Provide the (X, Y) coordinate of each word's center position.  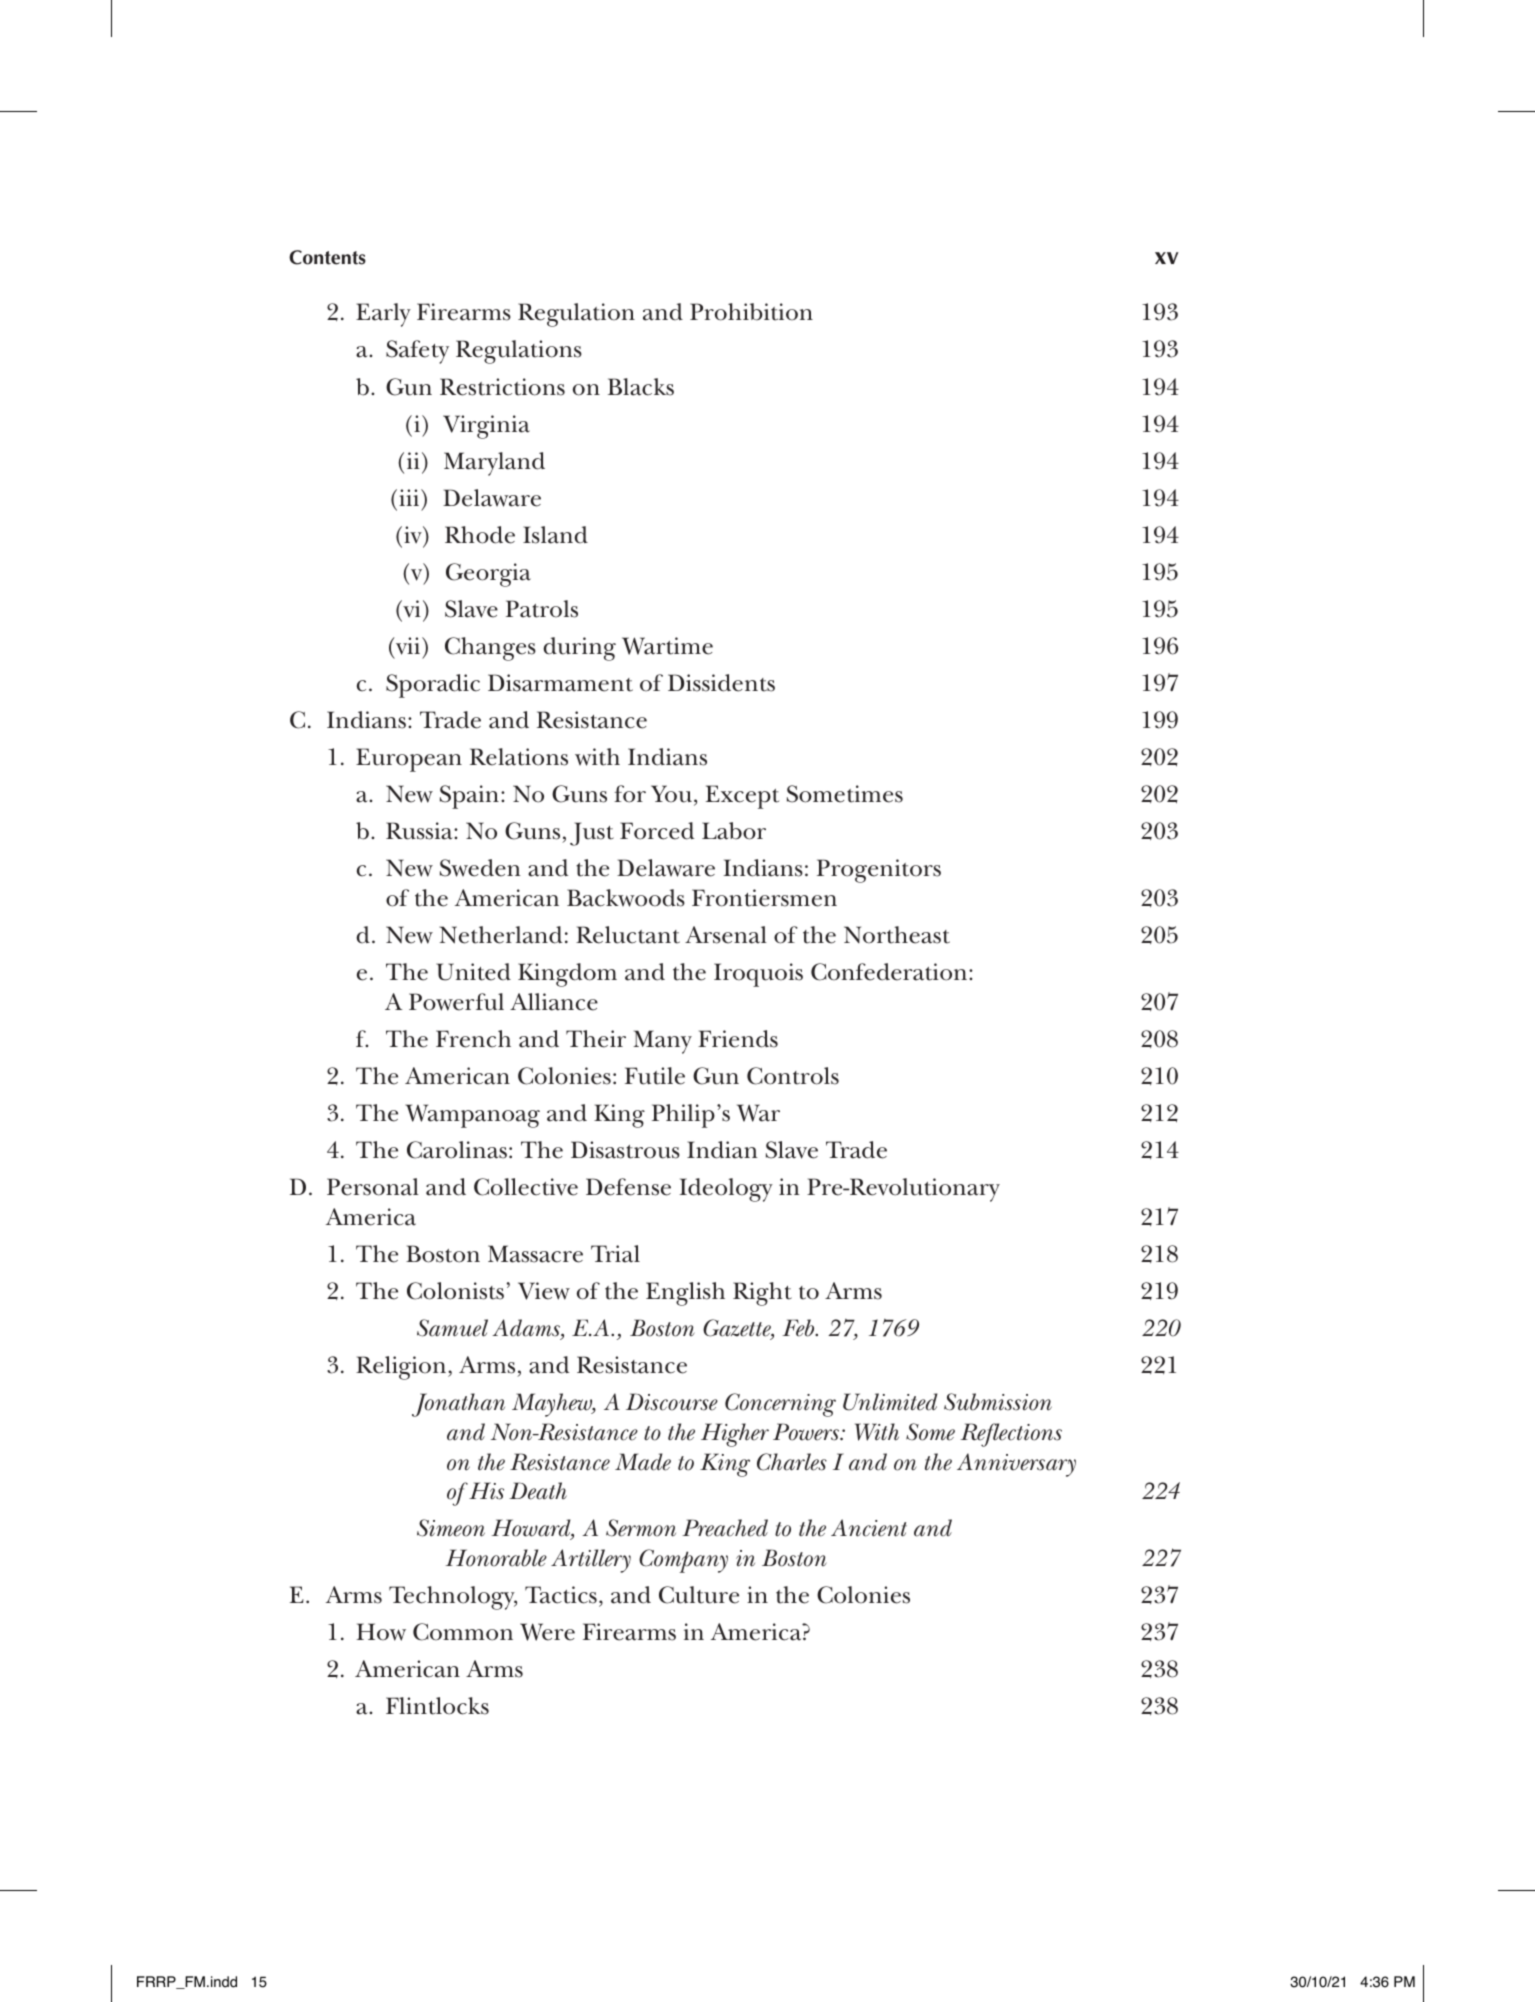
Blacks (641, 387)
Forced (657, 831)
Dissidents (721, 683)
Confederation (890, 972)
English (685, 1294)
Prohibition (751, 312)
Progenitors (879, 871)
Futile (655, 1076)
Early (383, 315)
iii (410, 497)
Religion (402, 1368)
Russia (420, 831)
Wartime (667, 646)
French (473, 1039)
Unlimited (890, 1402)
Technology (453, 1598)
